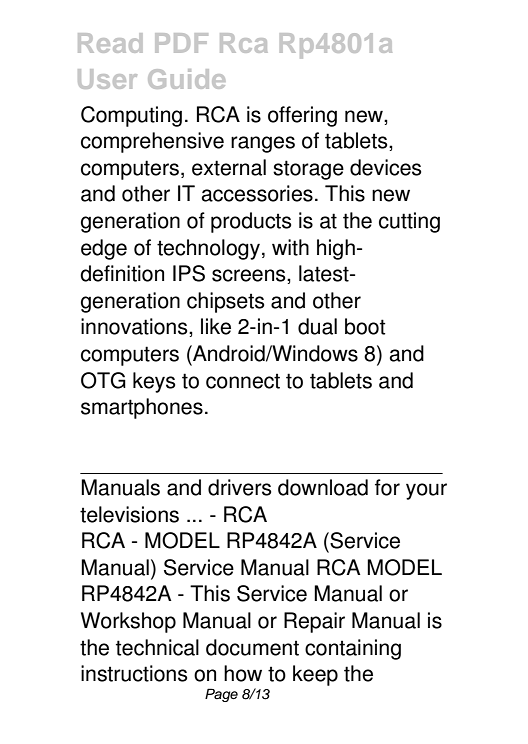 The image size is (528, 744). Describe the element at coordinates (129, 514) in the document. I see `televisions` at that location.
